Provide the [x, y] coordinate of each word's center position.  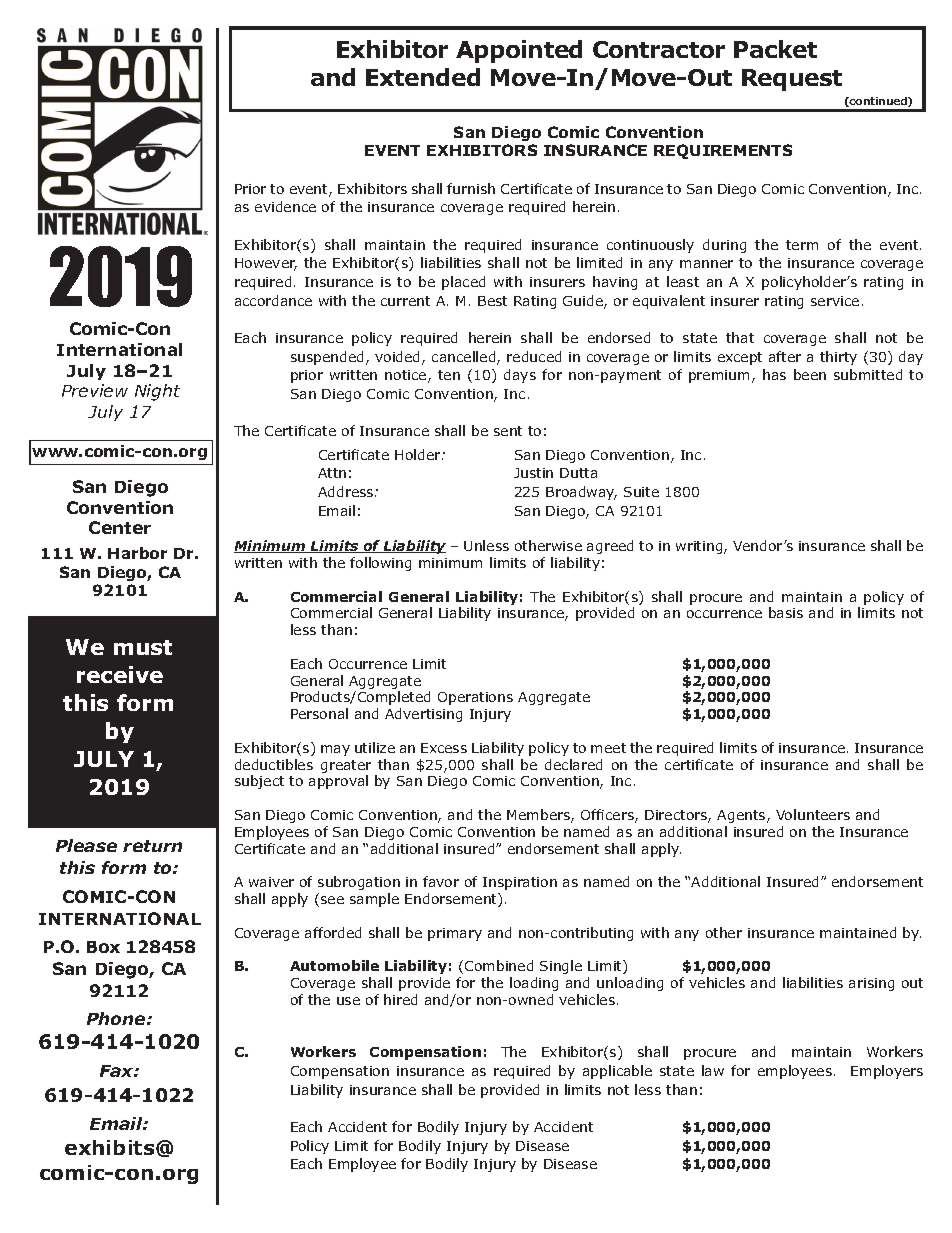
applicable [617, 1072]
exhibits [111, 1147]
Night [157, 392]
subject [259, 782]
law [713, 1070]
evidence [285, 206]
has [774, 374]
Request [792, 80]
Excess [444, 748]
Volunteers [813, 814]
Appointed [519, 51]
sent [508, 431]
